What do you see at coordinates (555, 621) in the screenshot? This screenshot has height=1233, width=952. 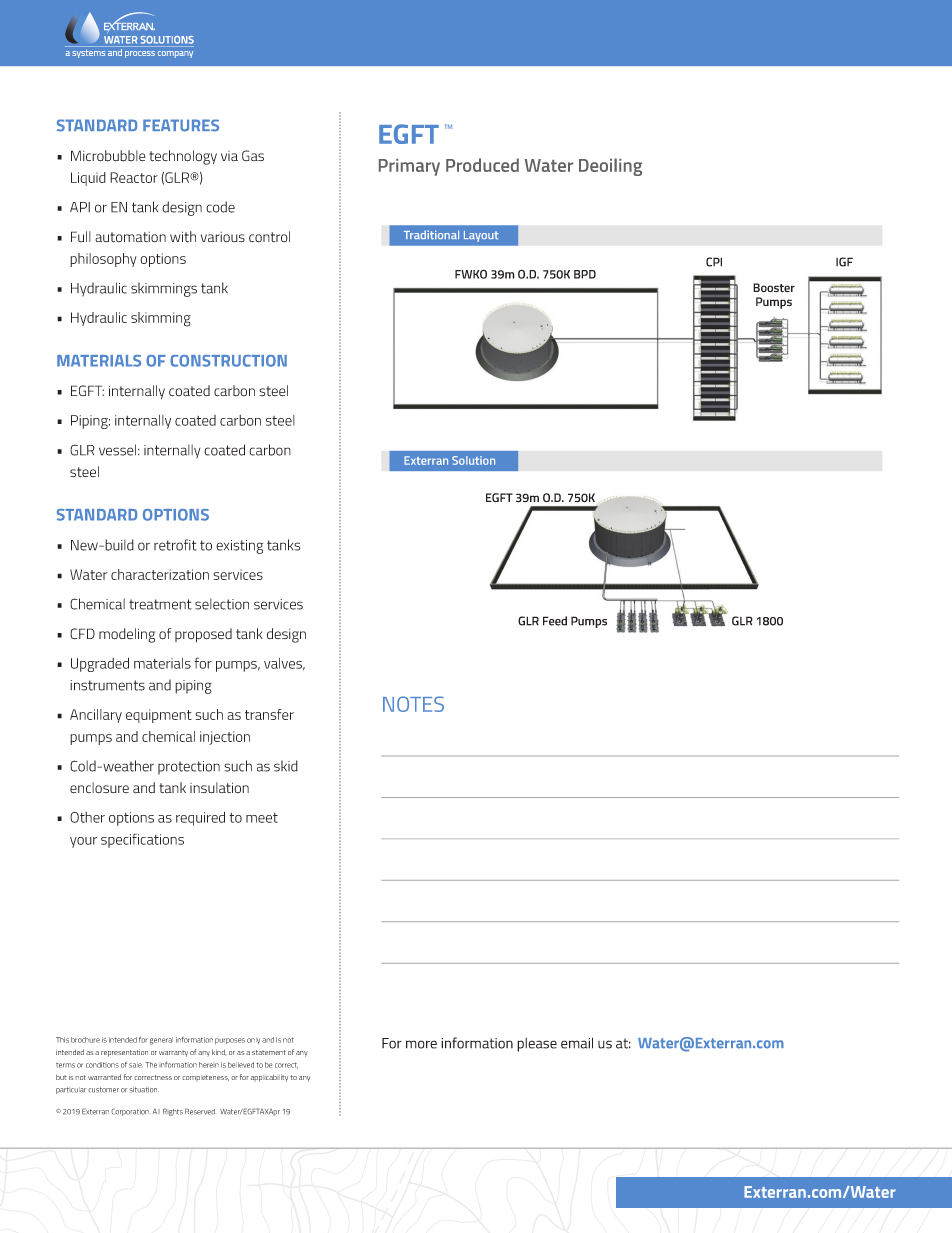 I see `Feed` at bounding box center [555, 621].
